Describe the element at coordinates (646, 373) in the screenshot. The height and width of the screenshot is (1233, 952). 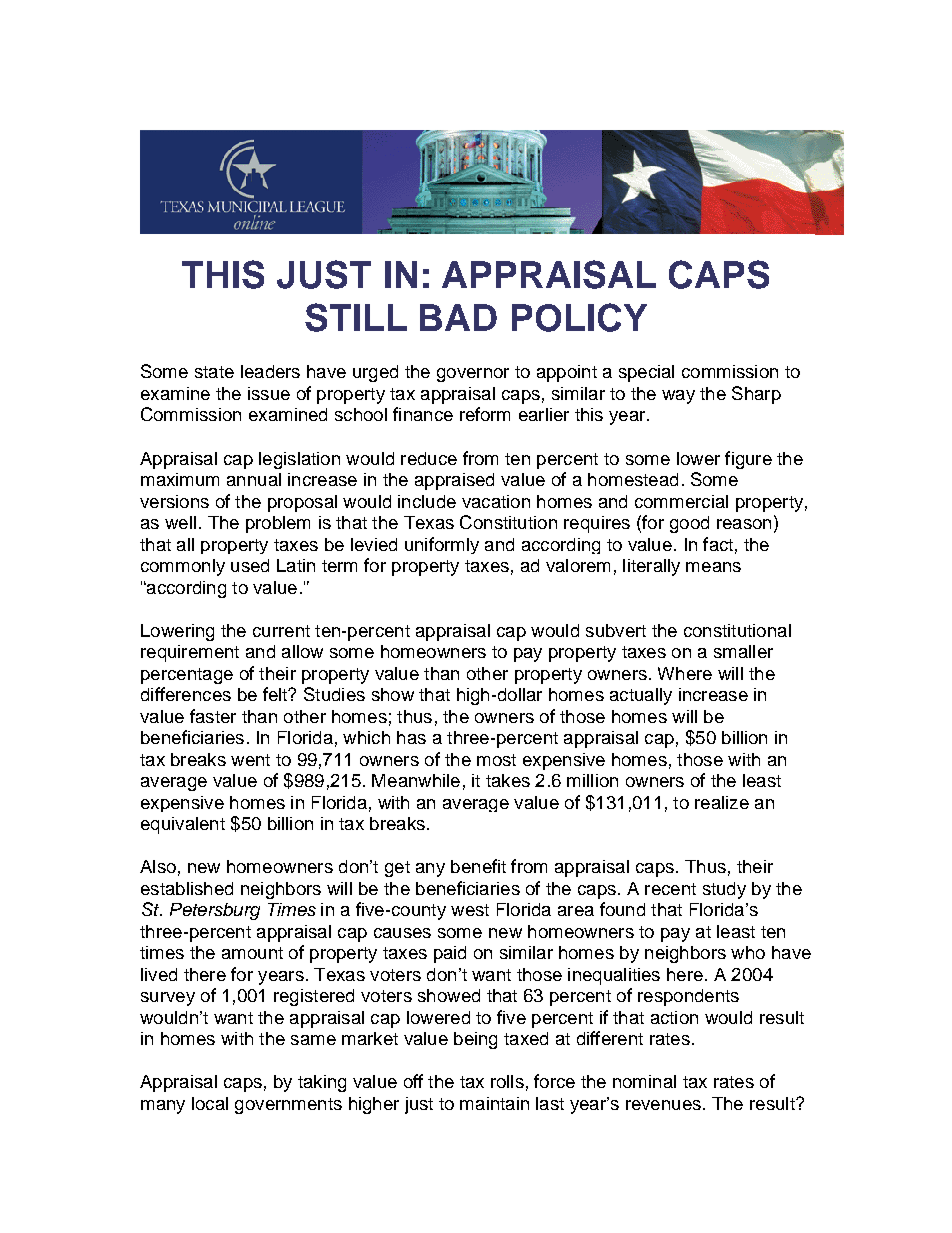
I see `special` at that location.
